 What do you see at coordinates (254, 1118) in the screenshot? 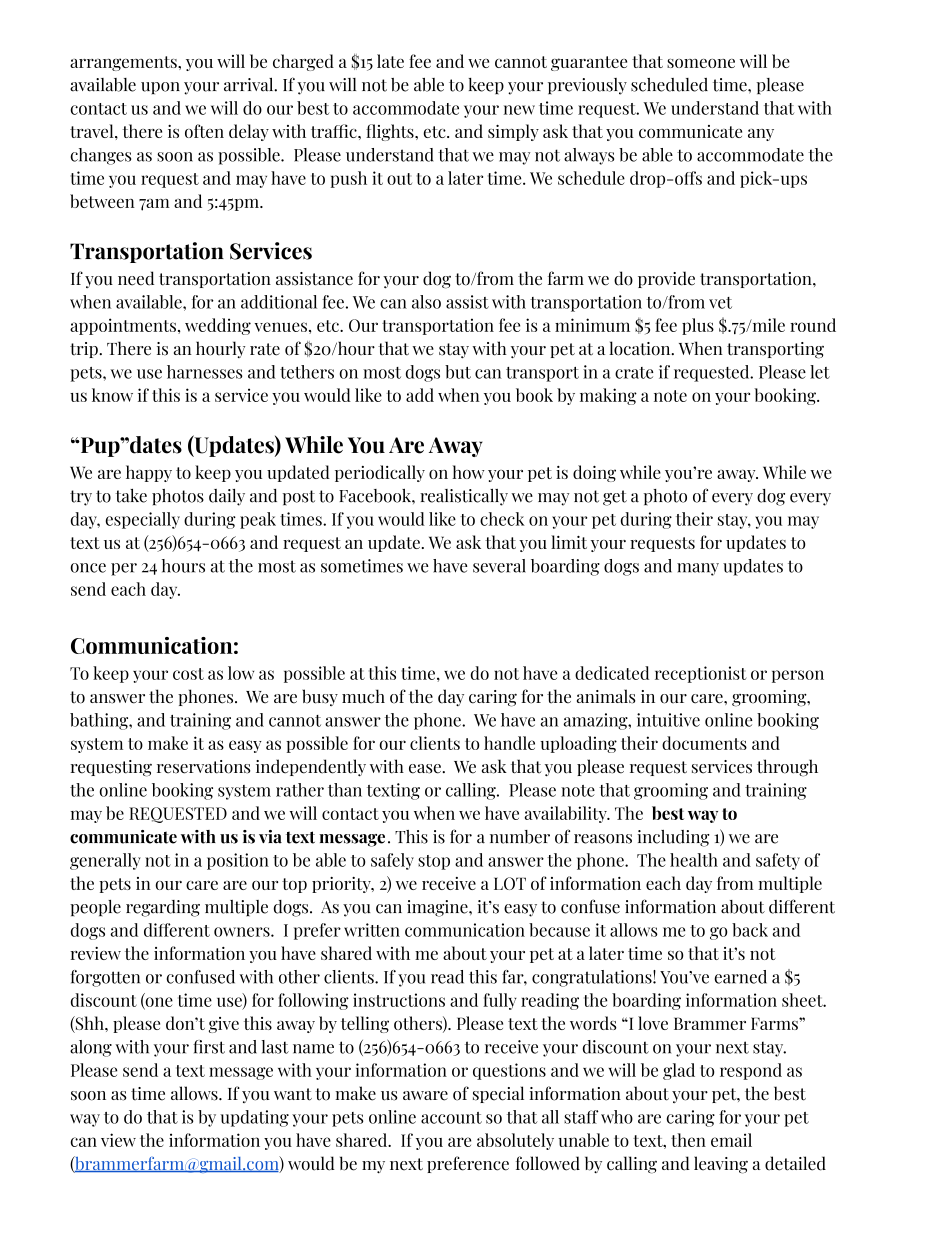
I see `updating` at bounding box center [254, 1118].
